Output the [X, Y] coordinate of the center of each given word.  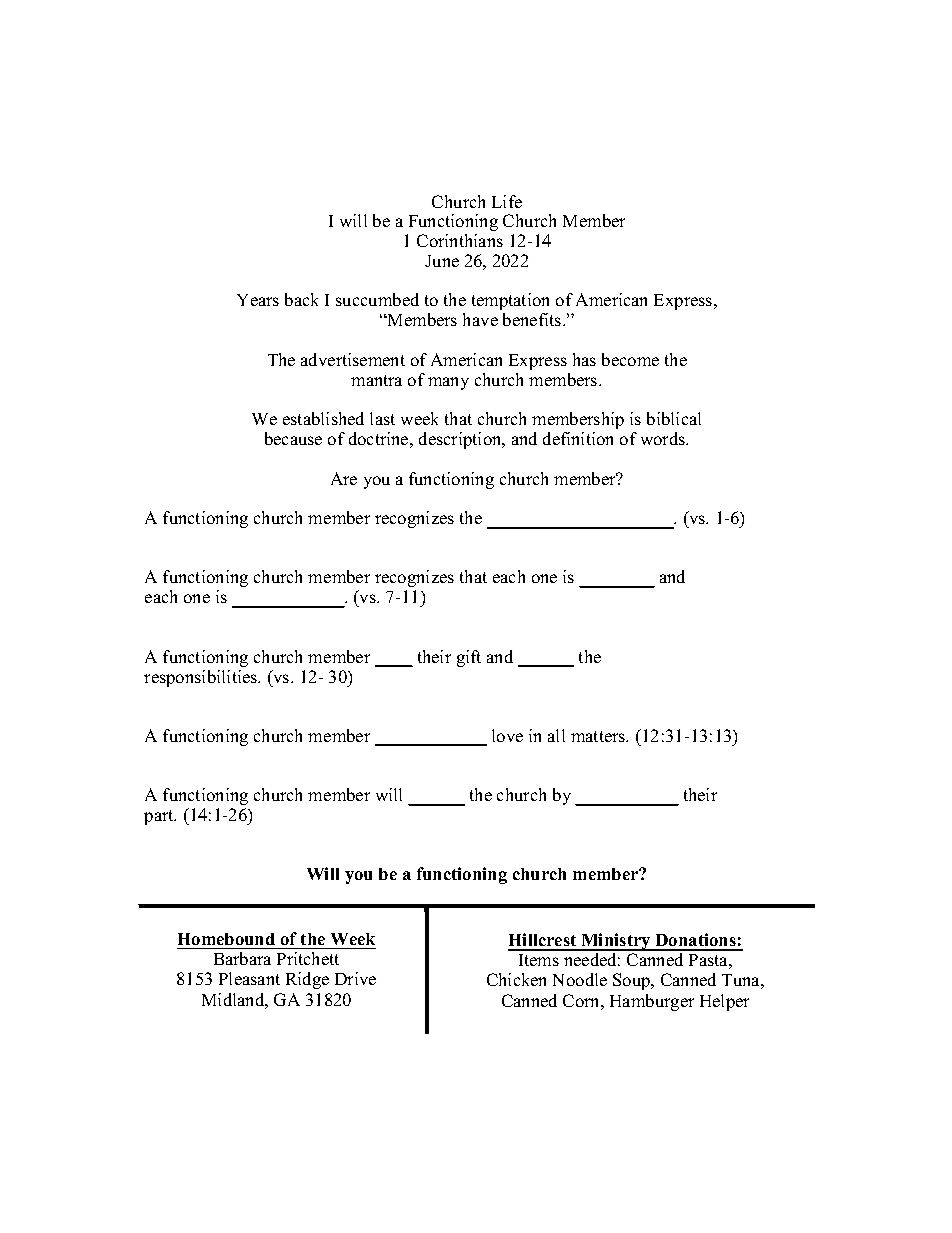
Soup [633, 981]
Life [507, 201]
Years [258, 300]
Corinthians [460, 240]
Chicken [516, 979]
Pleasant [249, 978]
